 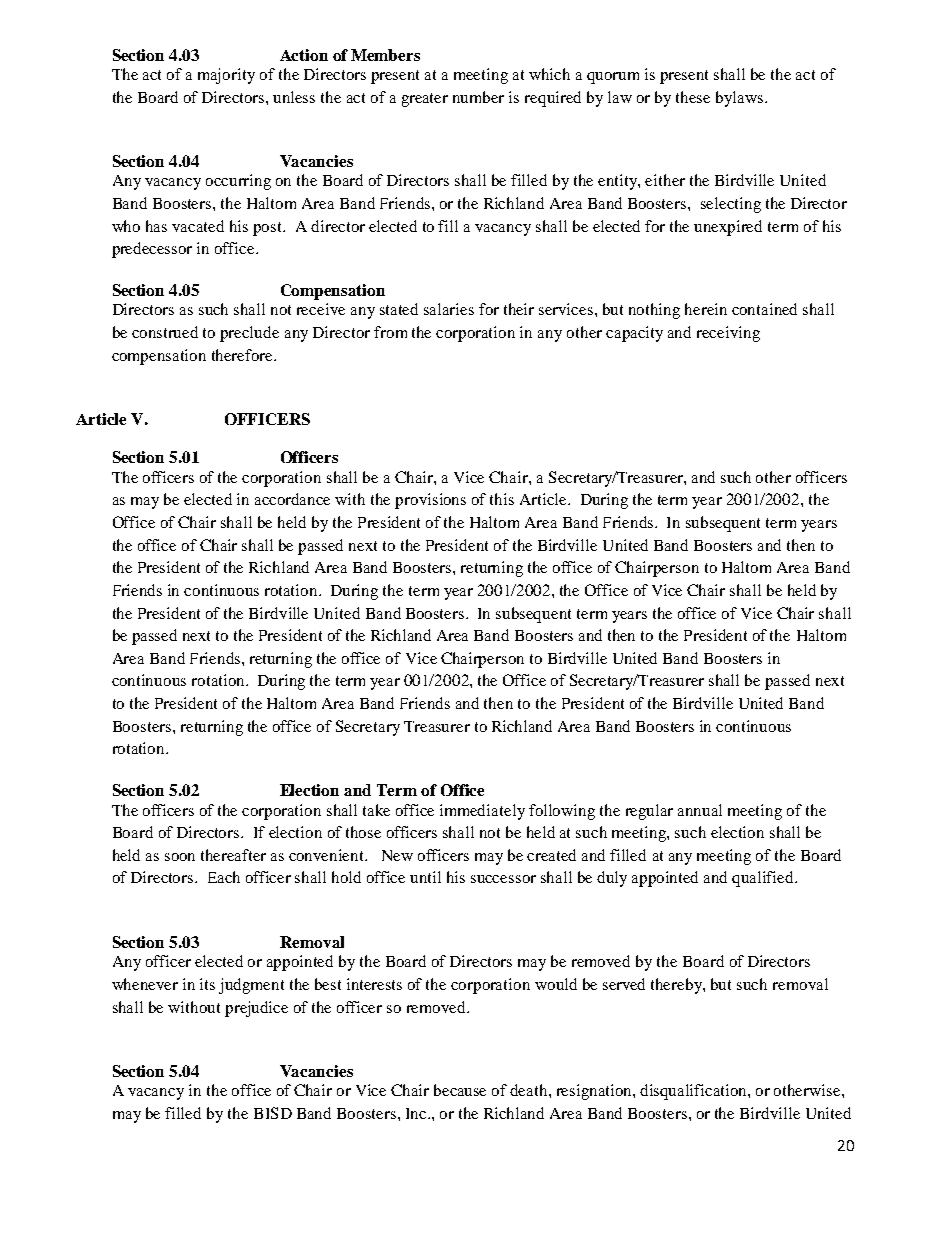 I want to click on annual, so click(x=700, y=810).
